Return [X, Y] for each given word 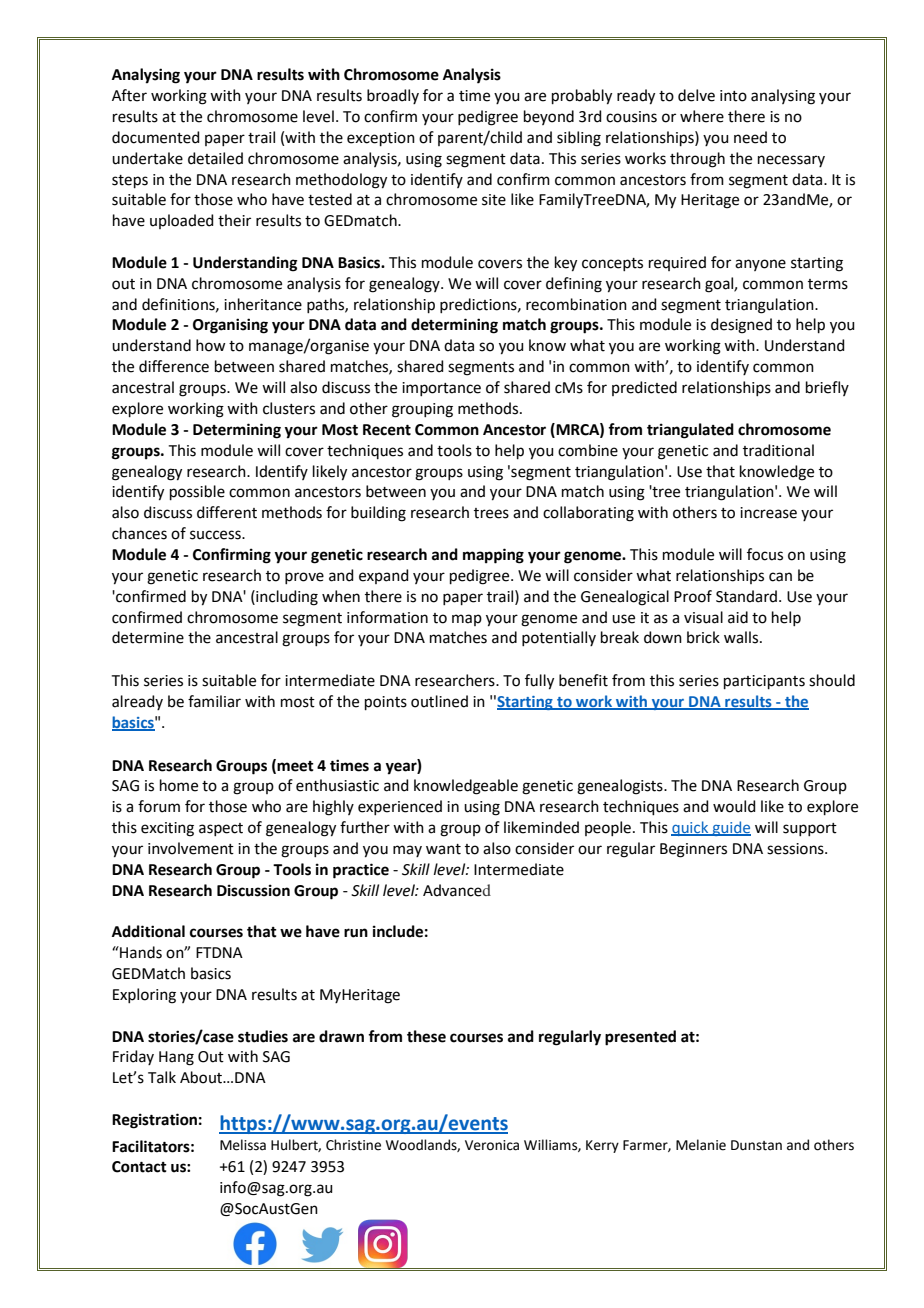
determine [148, 637]
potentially [559, 638]
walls [742, 637]
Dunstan [756, 1145]
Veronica [492, 1145]
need [750, 137]
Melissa [243, 1145]
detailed [215, 158]
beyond [549, 117]
